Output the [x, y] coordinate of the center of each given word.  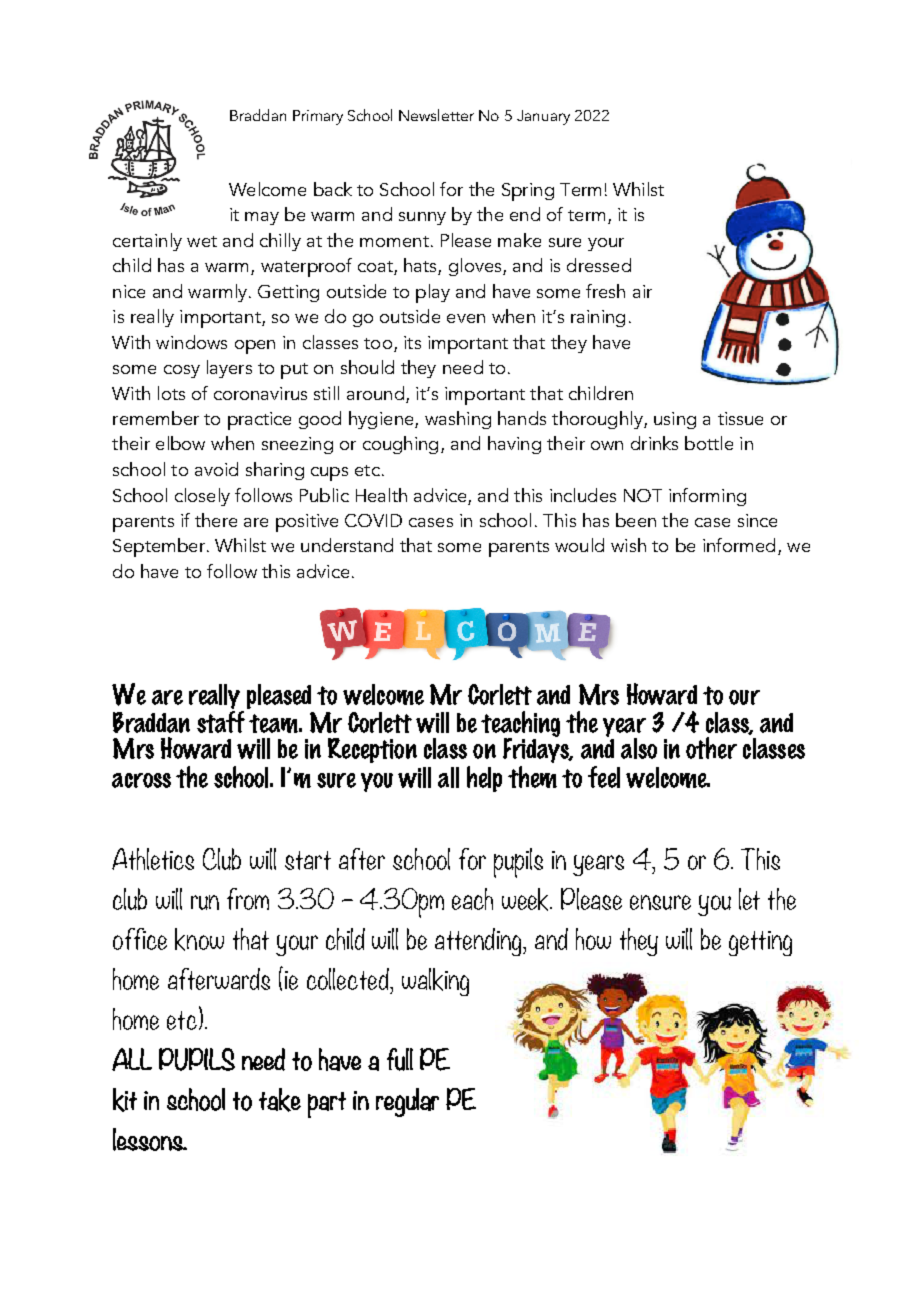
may [262, 218]
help [484, 779]
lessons [149, 1139]
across [141, 780]
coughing [400, 445]
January [543, 117]
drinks [654, 443]
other [711, 748]
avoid [216, 469]
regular [407, 1102]
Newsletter [436, 115]
